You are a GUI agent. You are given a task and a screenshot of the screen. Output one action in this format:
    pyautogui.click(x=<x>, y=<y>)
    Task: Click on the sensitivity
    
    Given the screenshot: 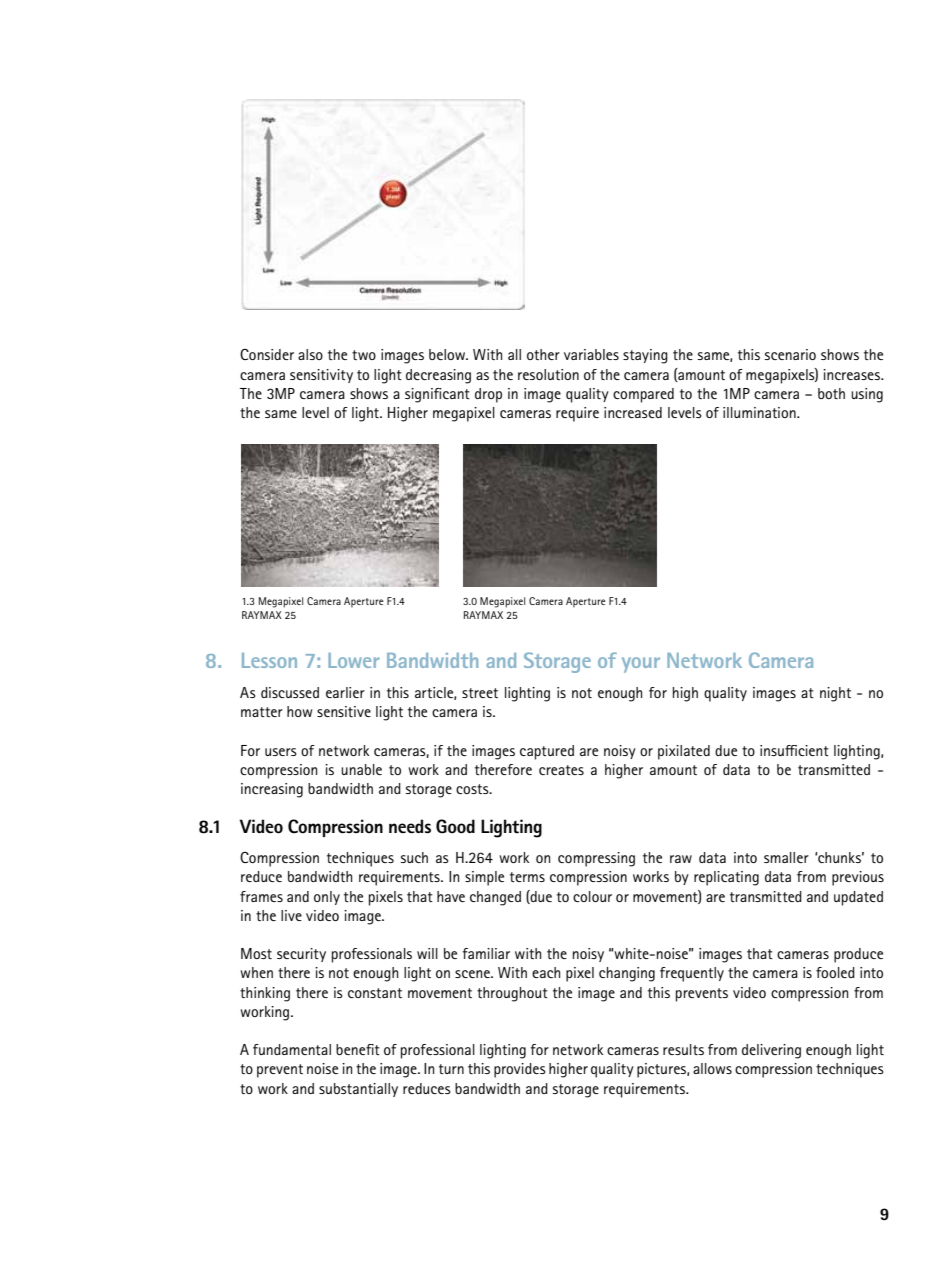 What is the action you would take?
    pyautogui.click(x=321, y=376)
